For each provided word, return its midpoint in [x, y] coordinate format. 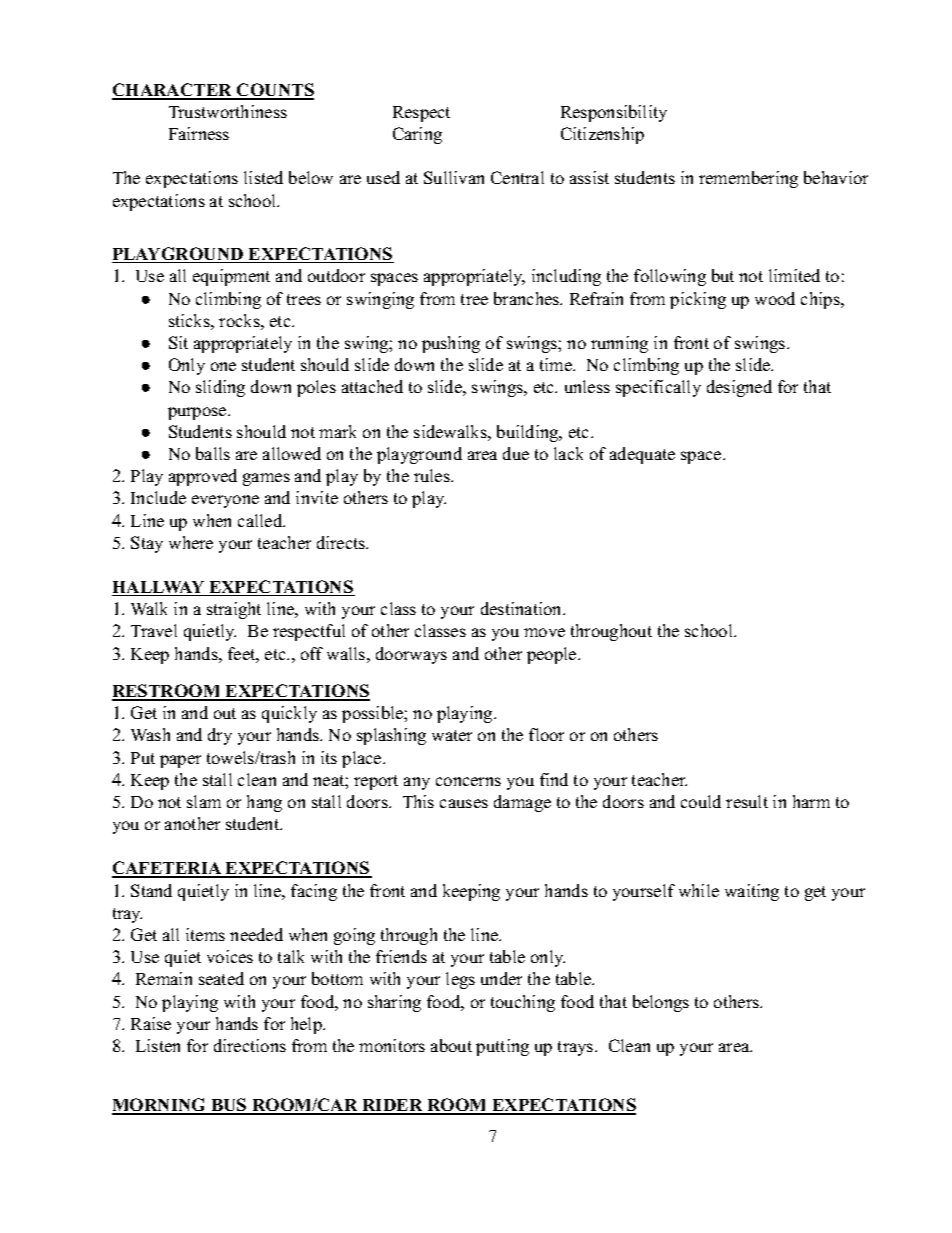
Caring [417, 135]
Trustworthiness [228, 111]
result [747, 801]
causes [464, 803]
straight [234, 610]
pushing [451, 344]
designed [739, 388]
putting [502, 1047]
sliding [220, 388]
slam [204, 801]
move [544, 632]
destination [522, 608]
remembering [748, 179]
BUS [229, 1106]
